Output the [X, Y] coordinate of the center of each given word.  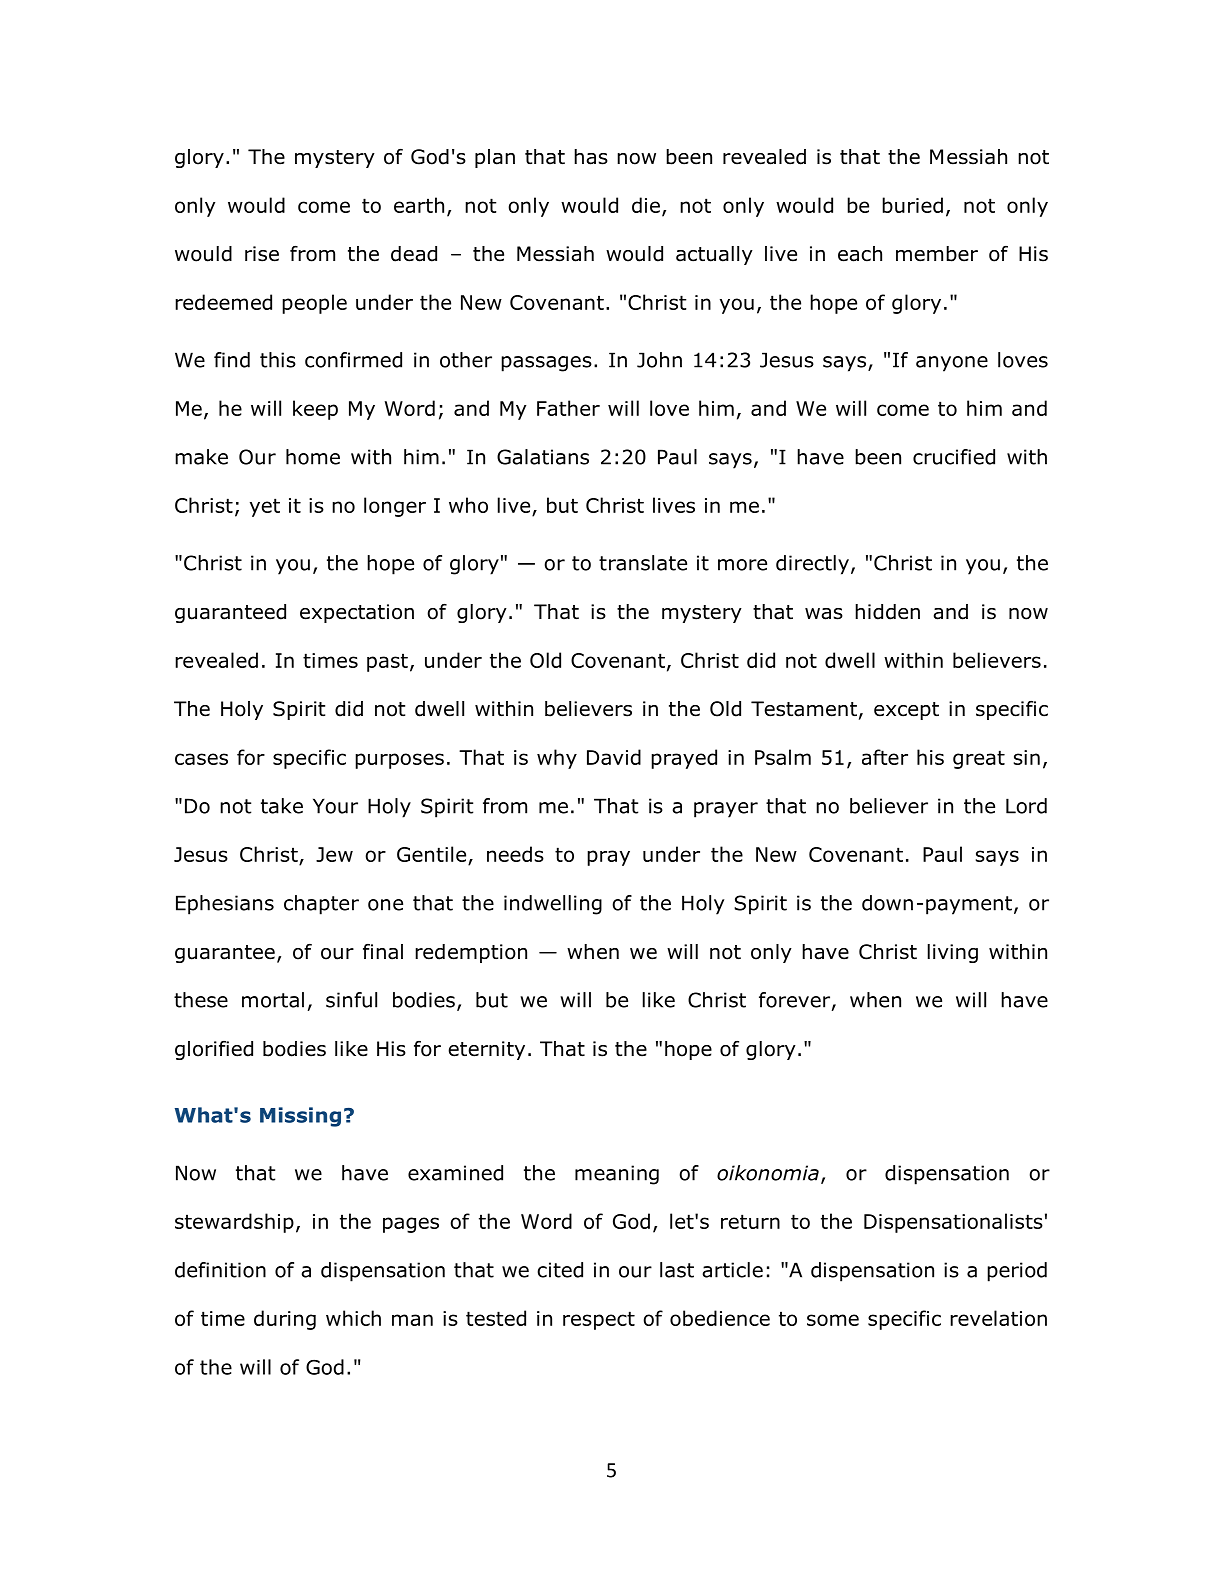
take [282, 806]
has [591, 157]
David [614, 757]
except [906, 711]
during [285, 1320]
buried [912, 205]
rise [262, 254]
